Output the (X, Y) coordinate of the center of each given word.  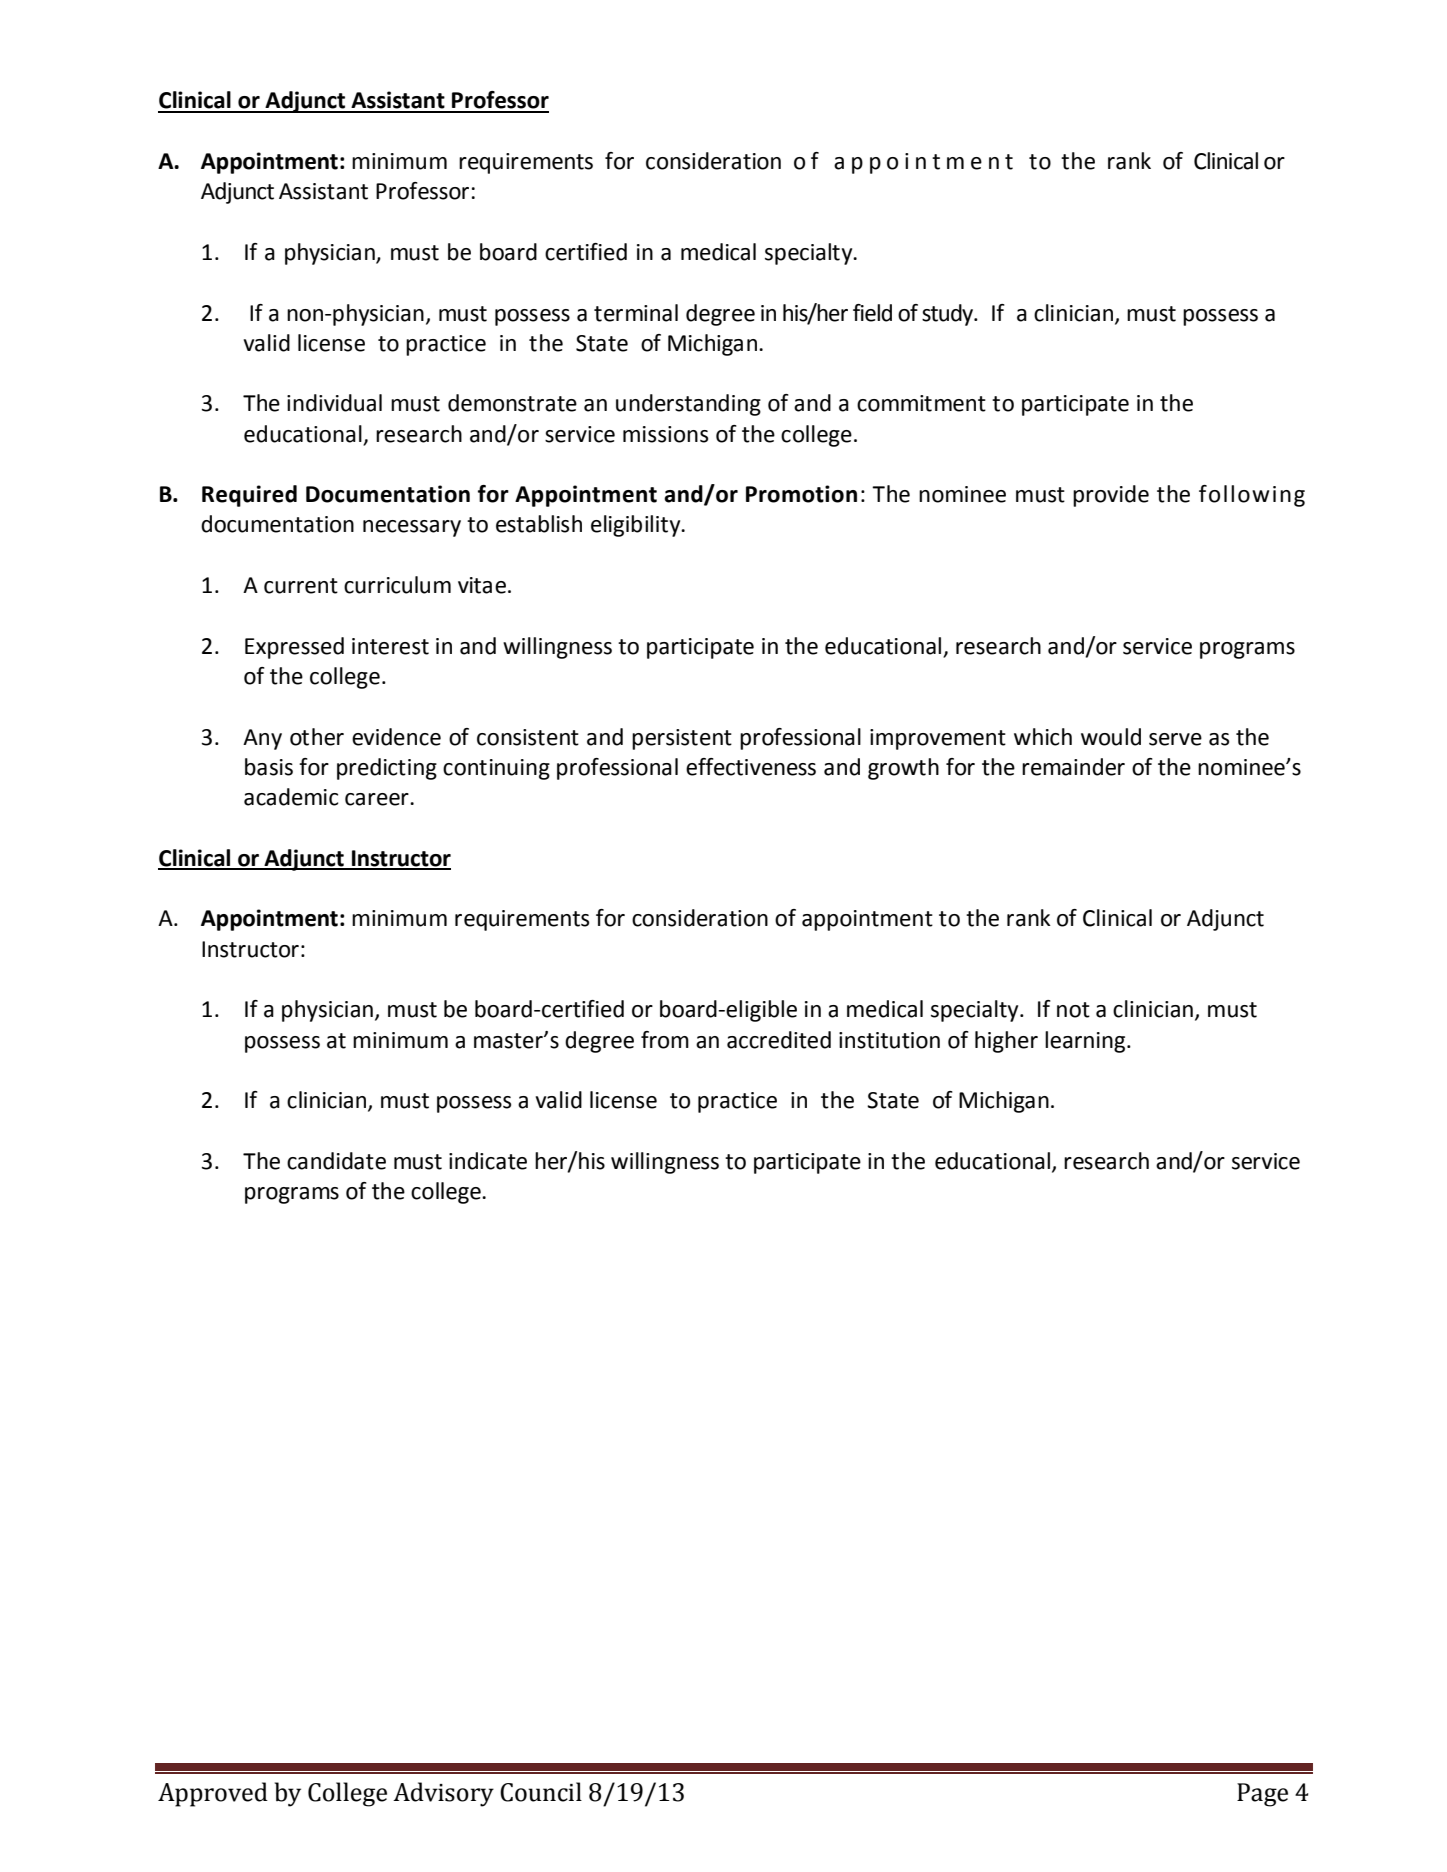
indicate (488, 1161)
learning (1086, 1042)
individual (334, 403)
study (949, 315)
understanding (688, 405)
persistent (682, 739)
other (317, 737)
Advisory (443, 1794)
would (1111, 737)
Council (541, 1792)
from (665, 1040)
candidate (336, 1161)
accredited (779, 1040)
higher (1006, 1042)
